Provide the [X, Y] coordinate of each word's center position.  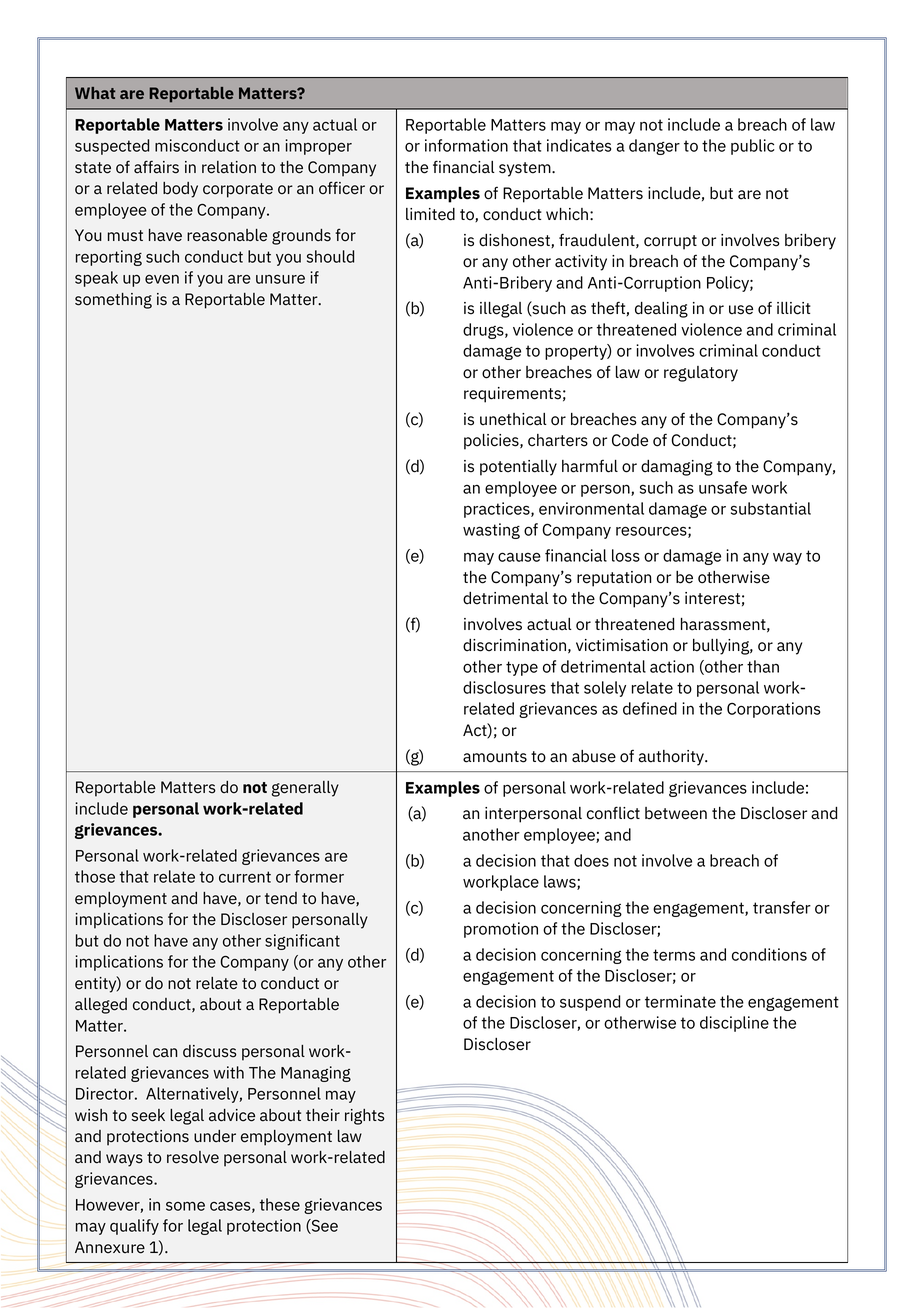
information [466, 145]
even [162, 279]
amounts [495, 757]
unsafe [723, 487]
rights [365, 1117]
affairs [156, 167]
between [676, 813]
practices [498, 510]
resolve [193, 1157]
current [245, 877]
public [753, 147]
